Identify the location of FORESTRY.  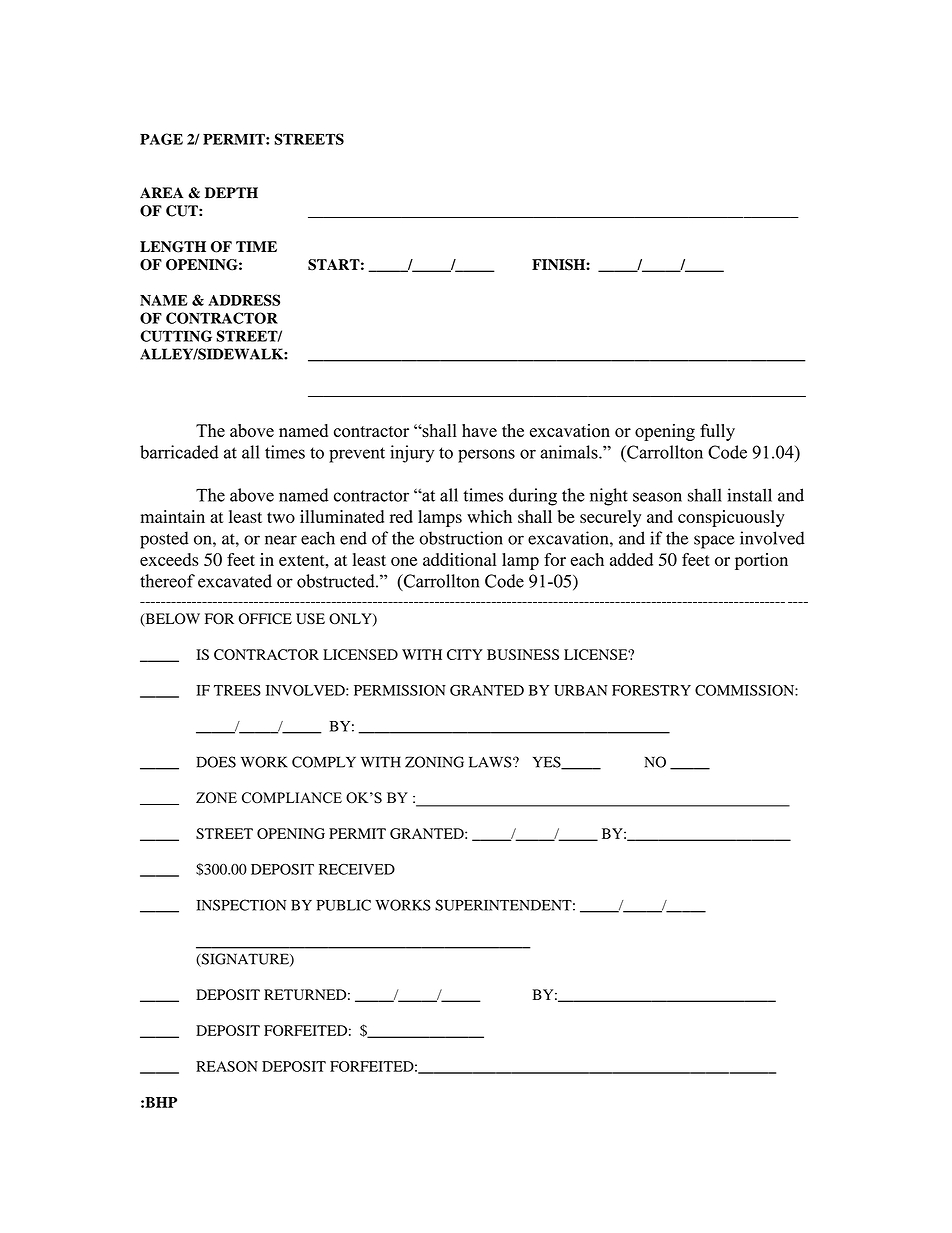
(651, 690).
